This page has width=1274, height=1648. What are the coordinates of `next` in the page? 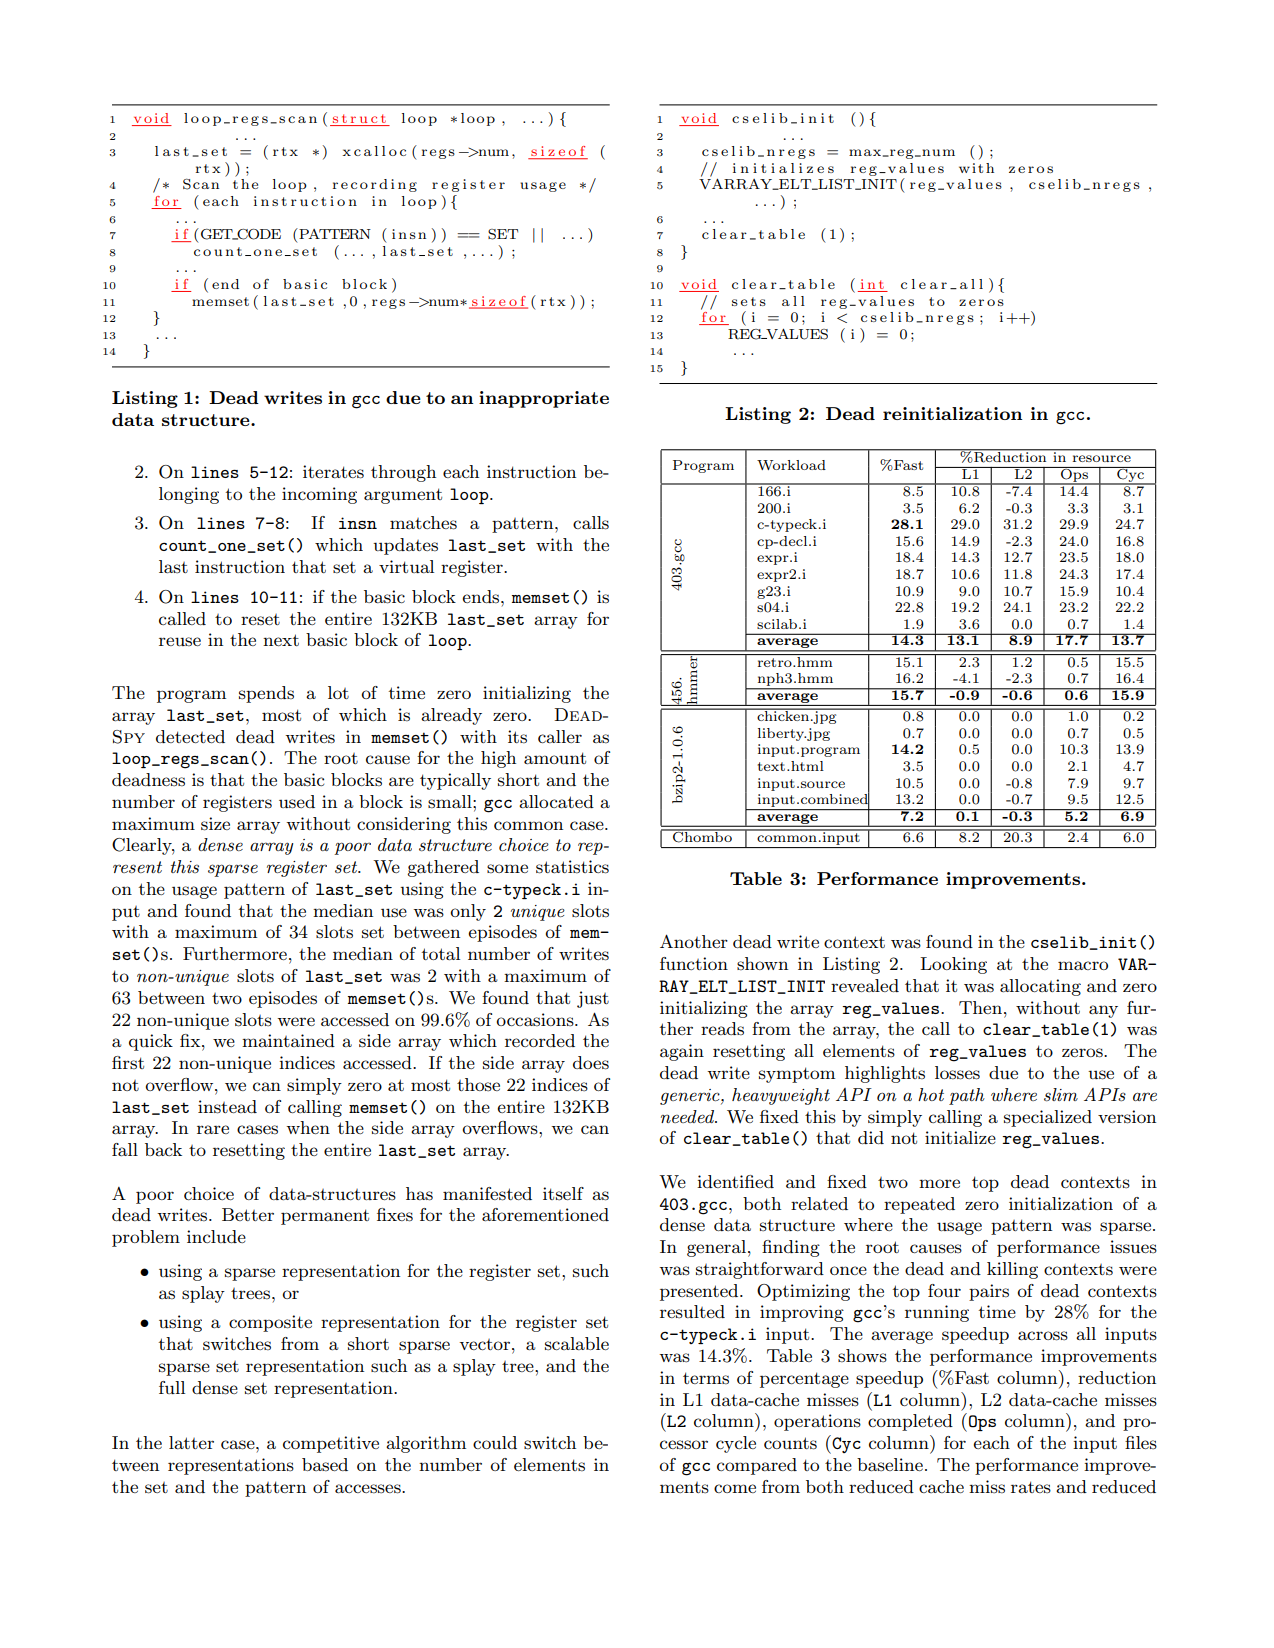 It's located at (281, 640).
